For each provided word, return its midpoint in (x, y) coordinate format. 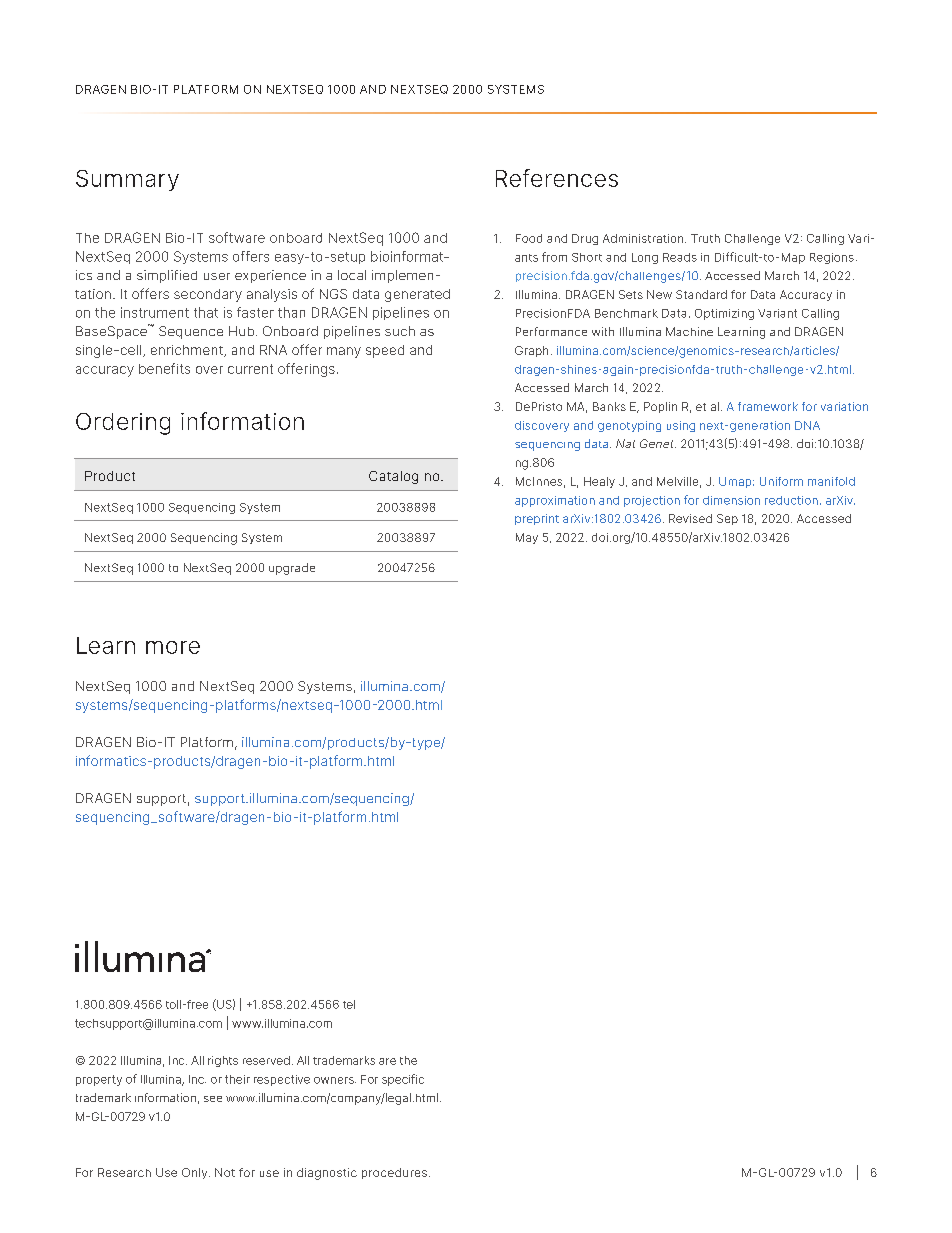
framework (768, 406)
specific (403, 1080)
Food (529, 238)
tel (349, 1004)
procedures (394, 1173)
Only (196, 1173)
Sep (727, 519)
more (173, 647)
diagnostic (327, 1174)
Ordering (123, 424)
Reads (680, 257)
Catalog (393, 477)
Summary (127, 180)
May (527, 538)
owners (335, 1080)
